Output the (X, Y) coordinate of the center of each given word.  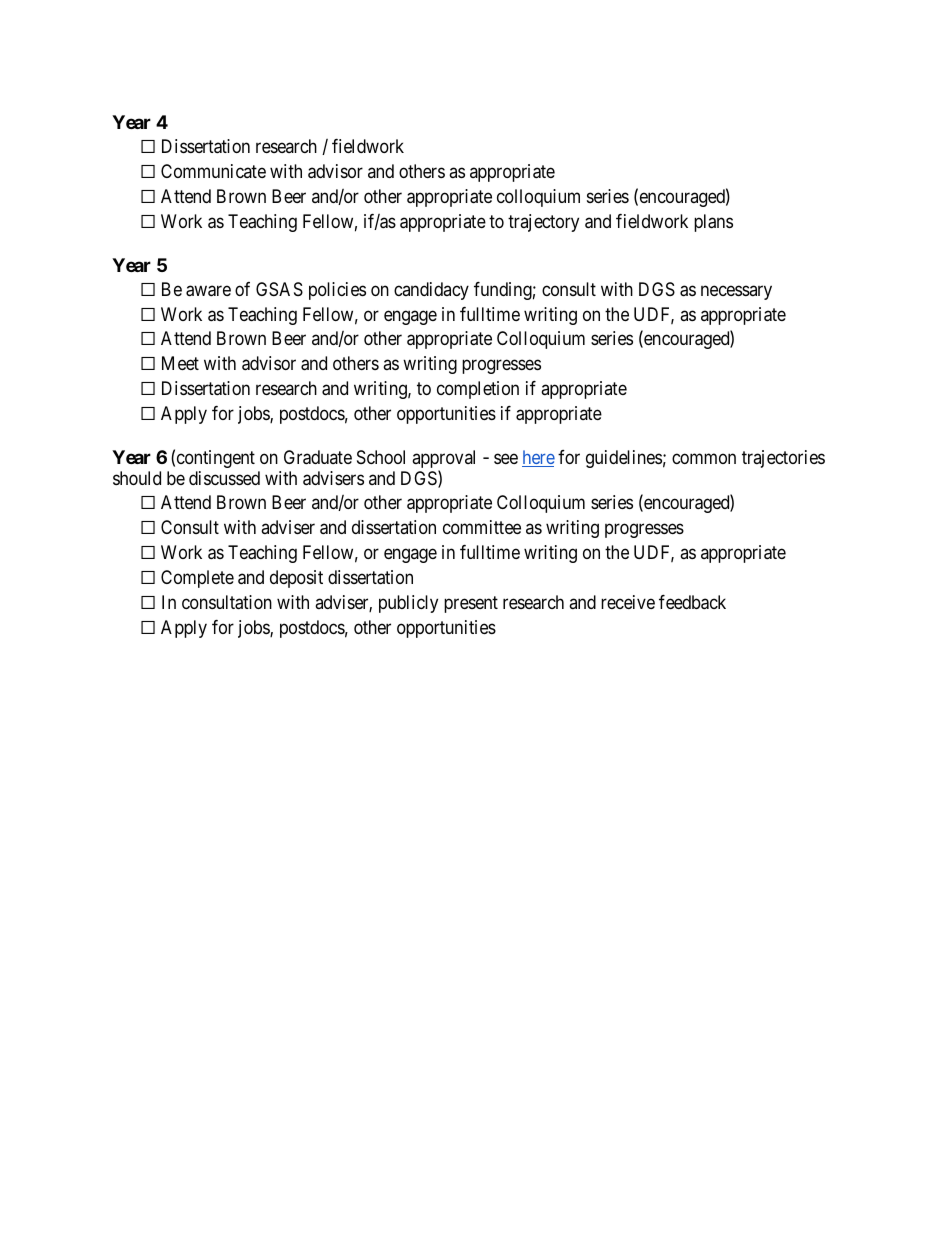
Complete (197, 579)
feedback (692, 602)
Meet (180, 363)
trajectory (543, 223)
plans (713, 223)
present (471, 604)
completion (478, 390)
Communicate (213, 171)
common (704, 458)
